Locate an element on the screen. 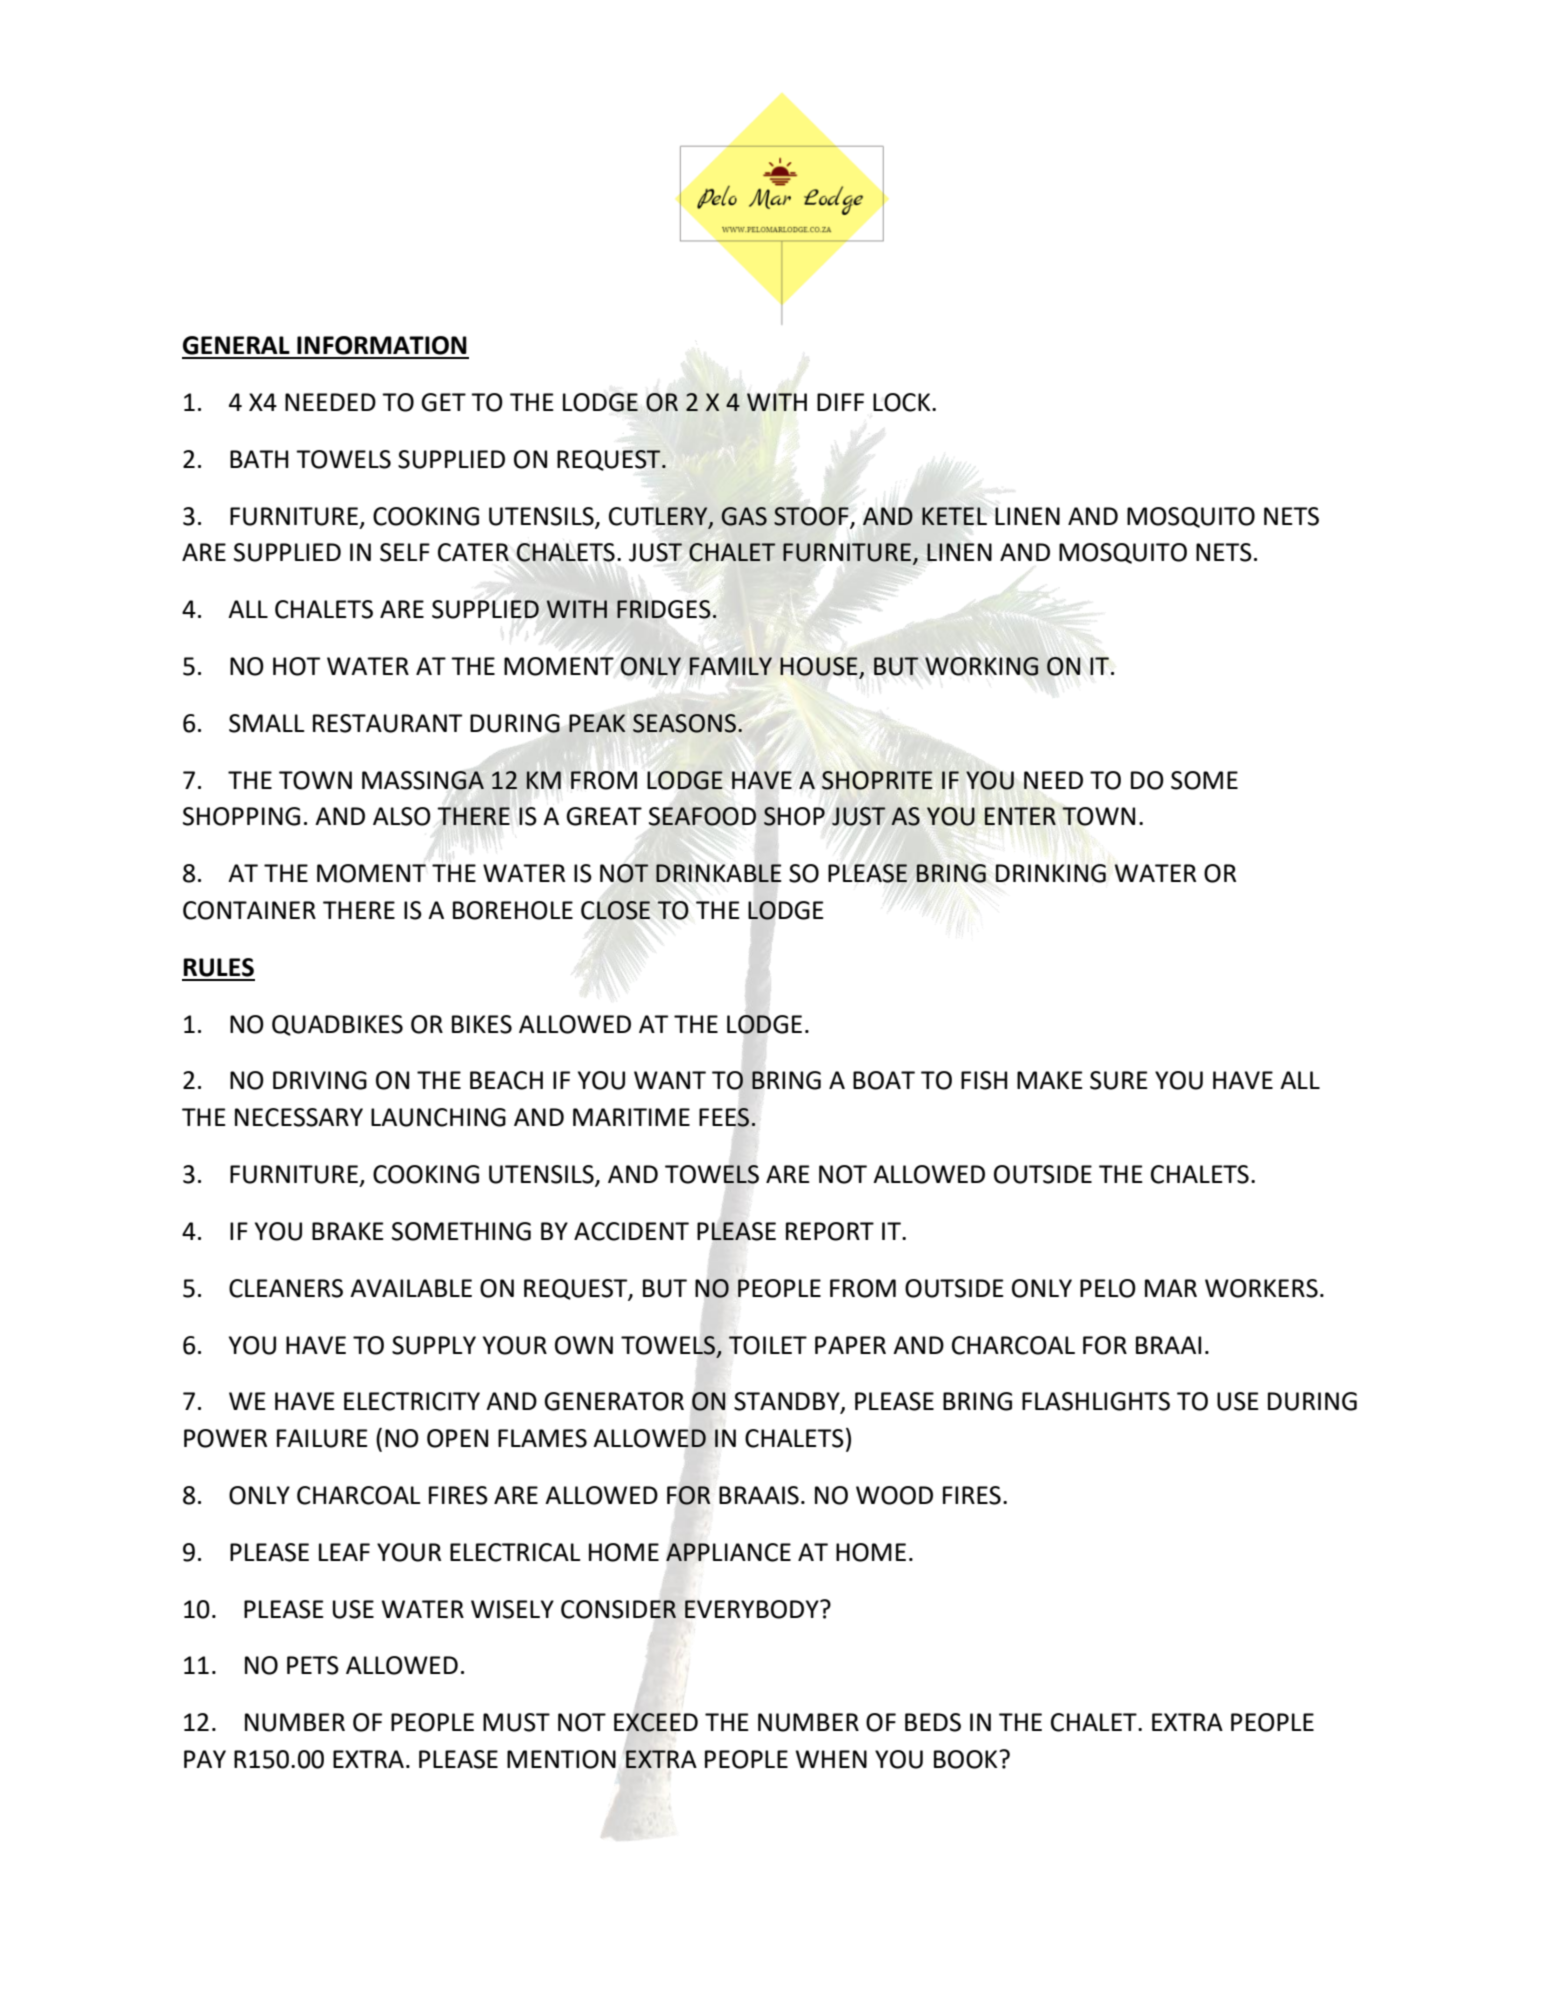 This screenshot has height=2002, width=1547. GAS is located at coordinates (744, 516).
